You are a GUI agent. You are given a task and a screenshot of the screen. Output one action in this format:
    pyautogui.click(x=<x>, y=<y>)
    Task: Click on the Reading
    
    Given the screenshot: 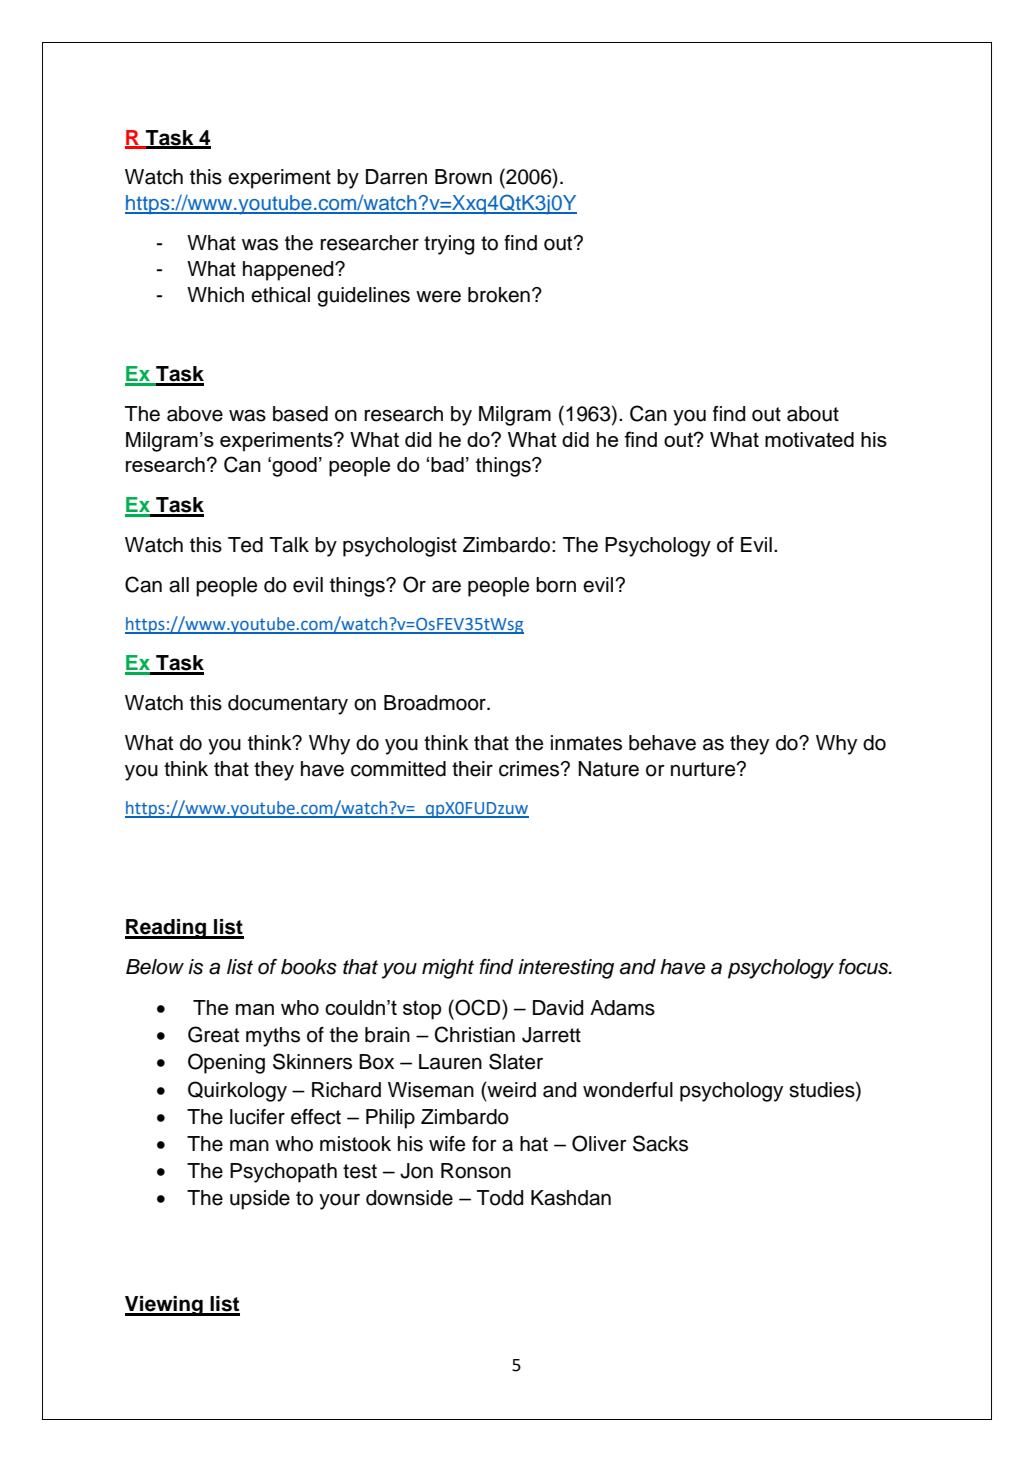 What is the action you would take?
    pyautogui.click(x=166, y=929)
